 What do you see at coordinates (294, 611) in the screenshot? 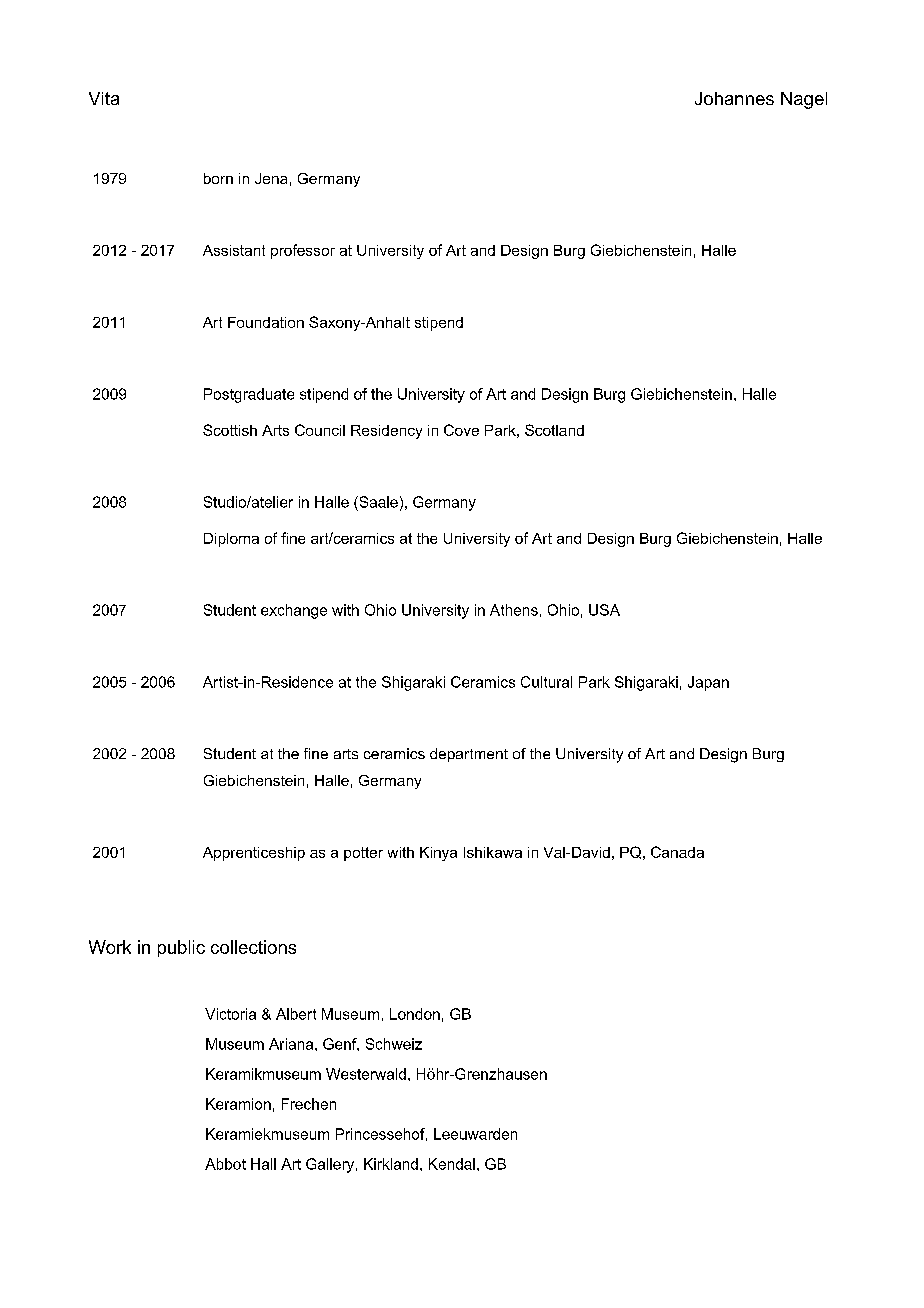
I see `exchange` at bounding box center [294, 611].
